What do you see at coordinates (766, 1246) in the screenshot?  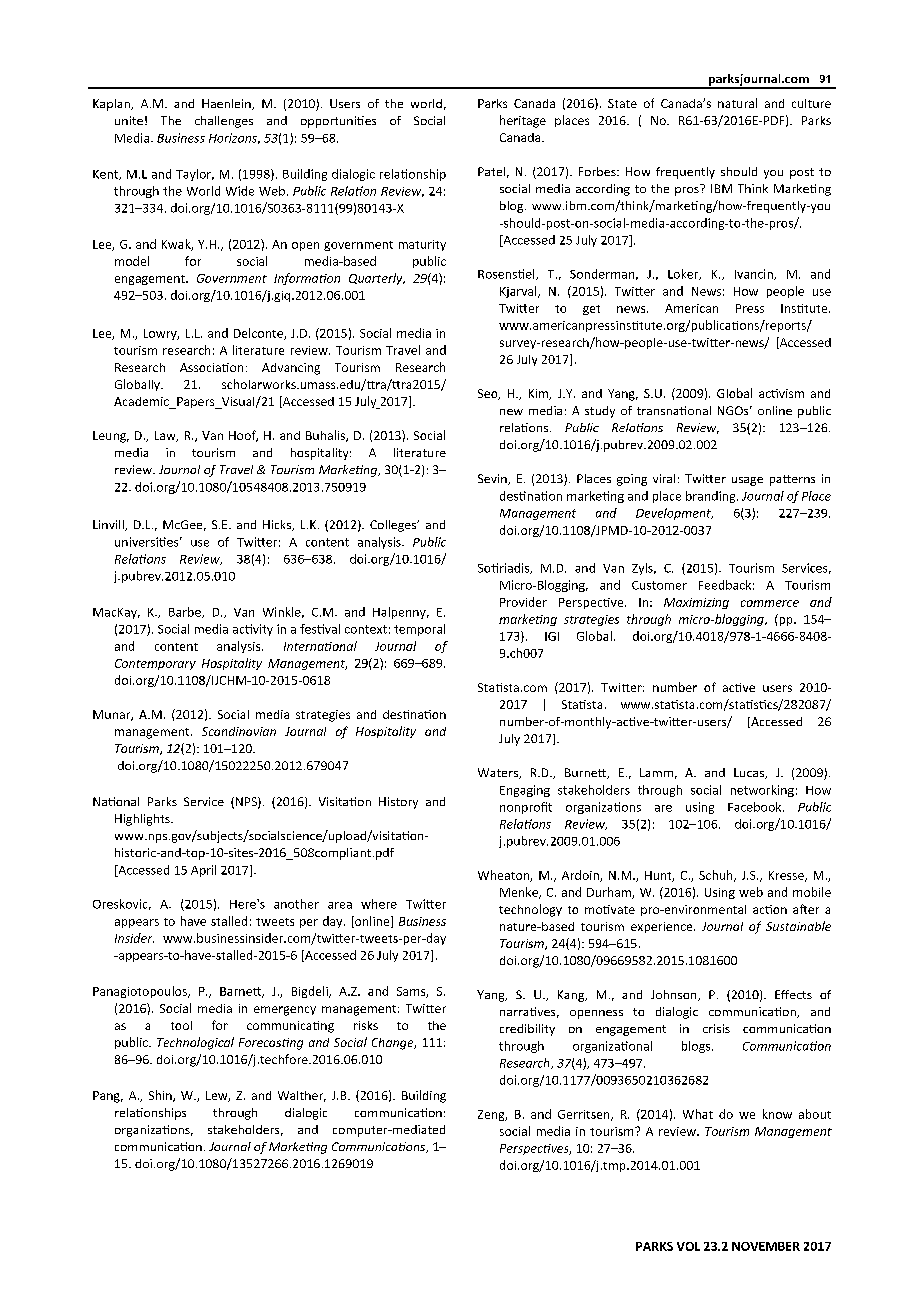 I see `NOVEMBER` at bounding box center [766, 1246].
